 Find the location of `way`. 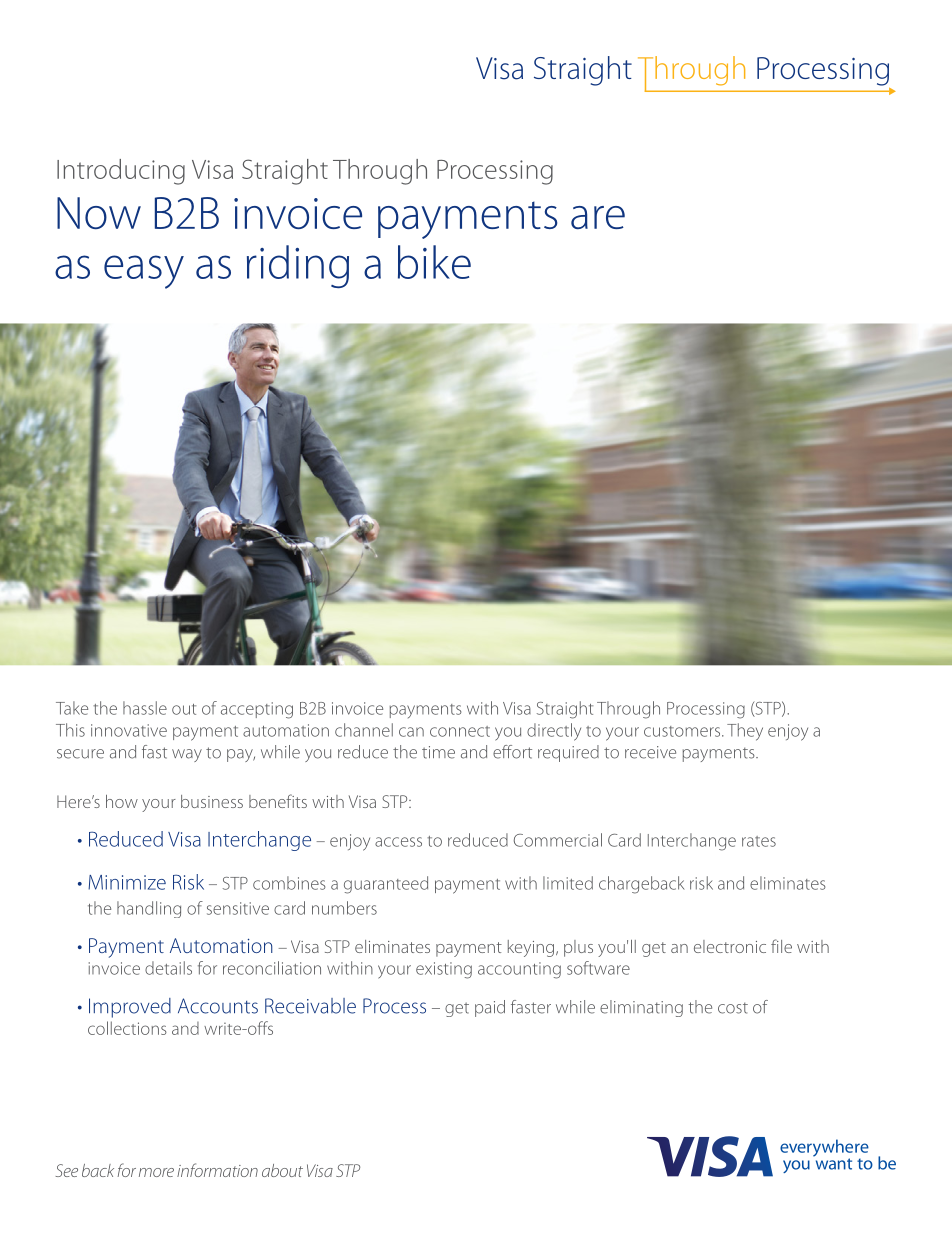

way is located at coordinates (187, 755).
